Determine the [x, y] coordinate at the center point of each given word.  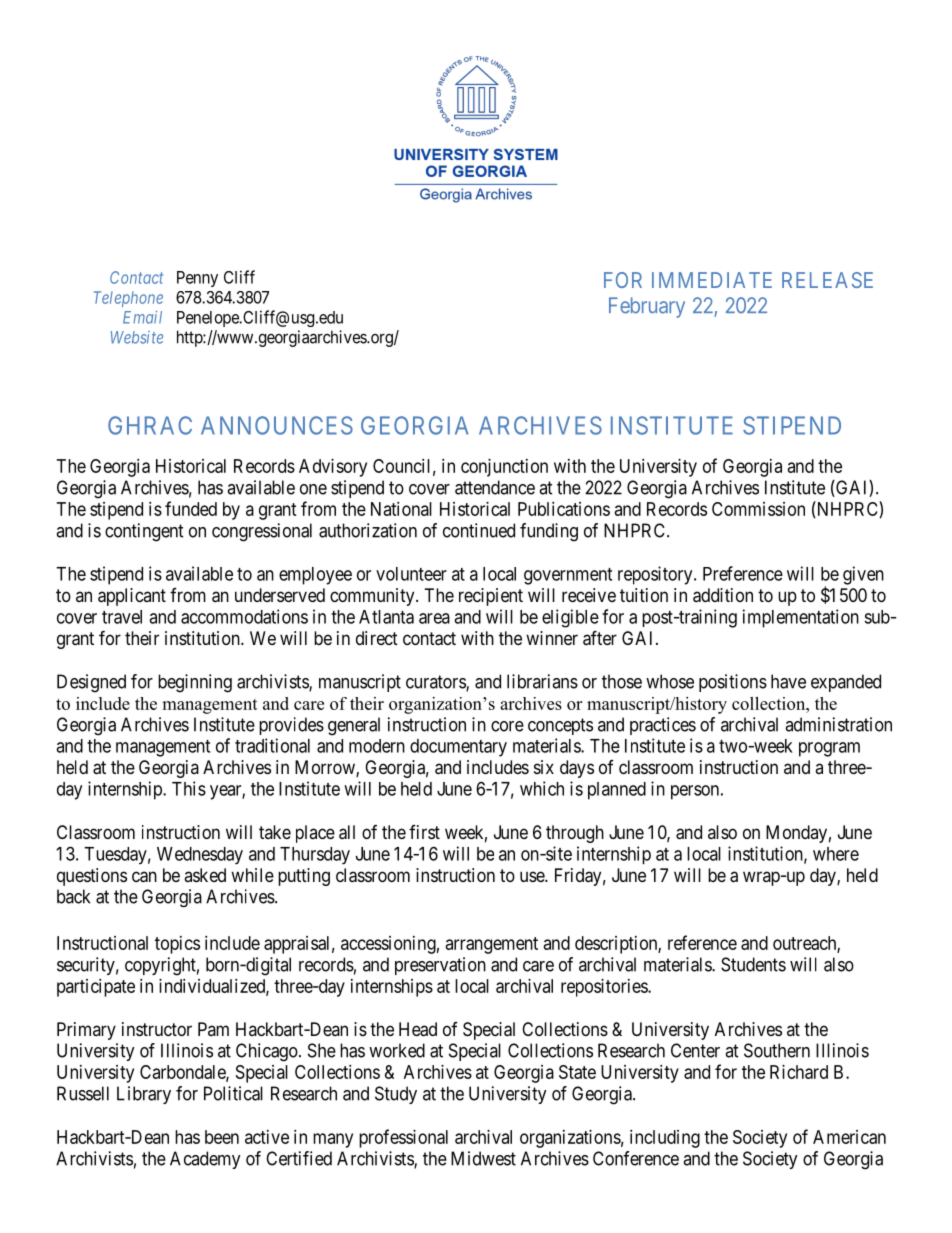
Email [142, 317]
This [189, 788]
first [424, 832]
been [222, 1137]
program [829, 749]
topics [177, 945]
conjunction [504, 468]
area [434, 618]
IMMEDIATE [712, 280]
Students [753, 964]
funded [191, 508]
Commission [758, 509]
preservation [440, 966]
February [647, 307]
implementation [801, 618]
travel [122, 617]
